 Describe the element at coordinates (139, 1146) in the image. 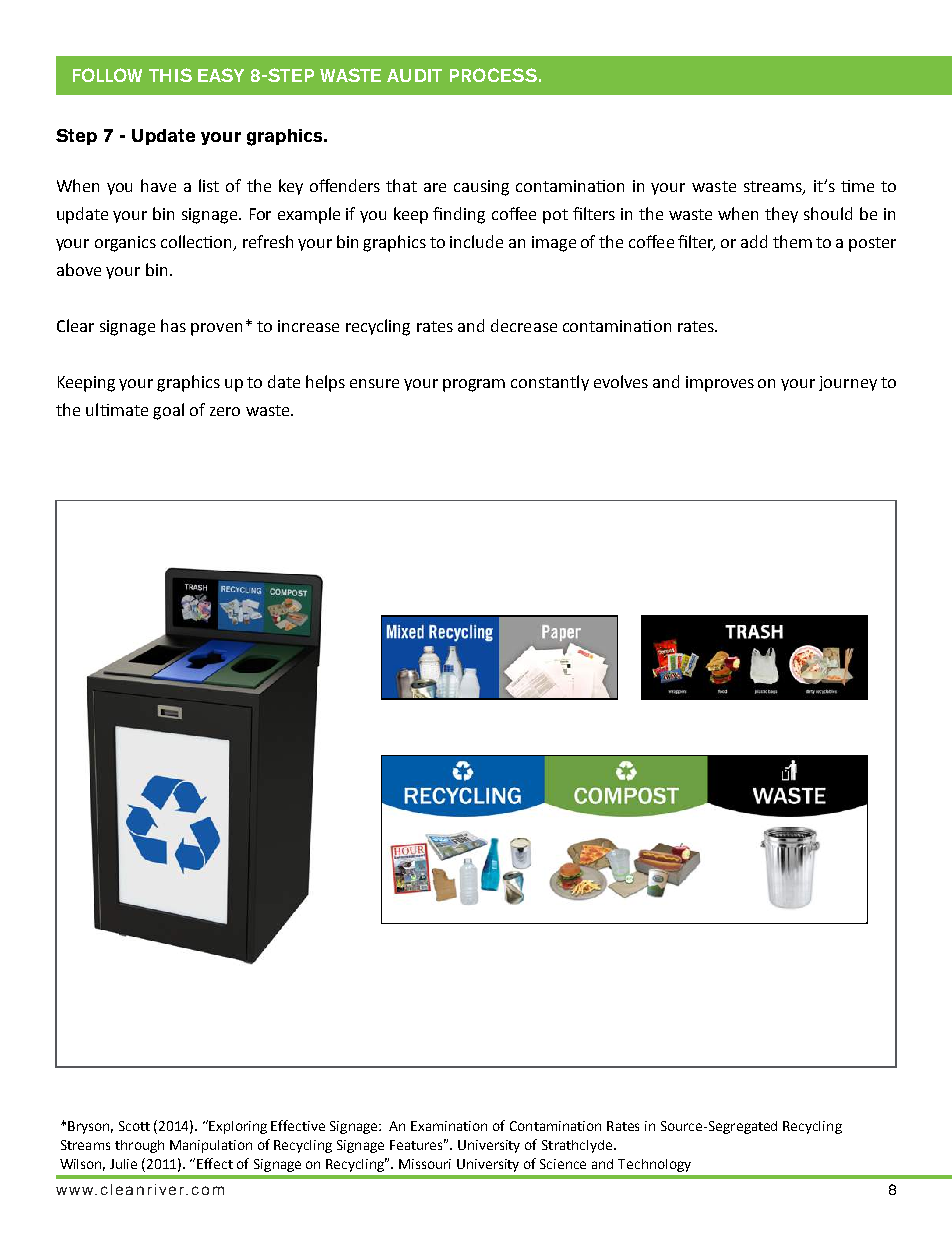

I see `through` at that location.
